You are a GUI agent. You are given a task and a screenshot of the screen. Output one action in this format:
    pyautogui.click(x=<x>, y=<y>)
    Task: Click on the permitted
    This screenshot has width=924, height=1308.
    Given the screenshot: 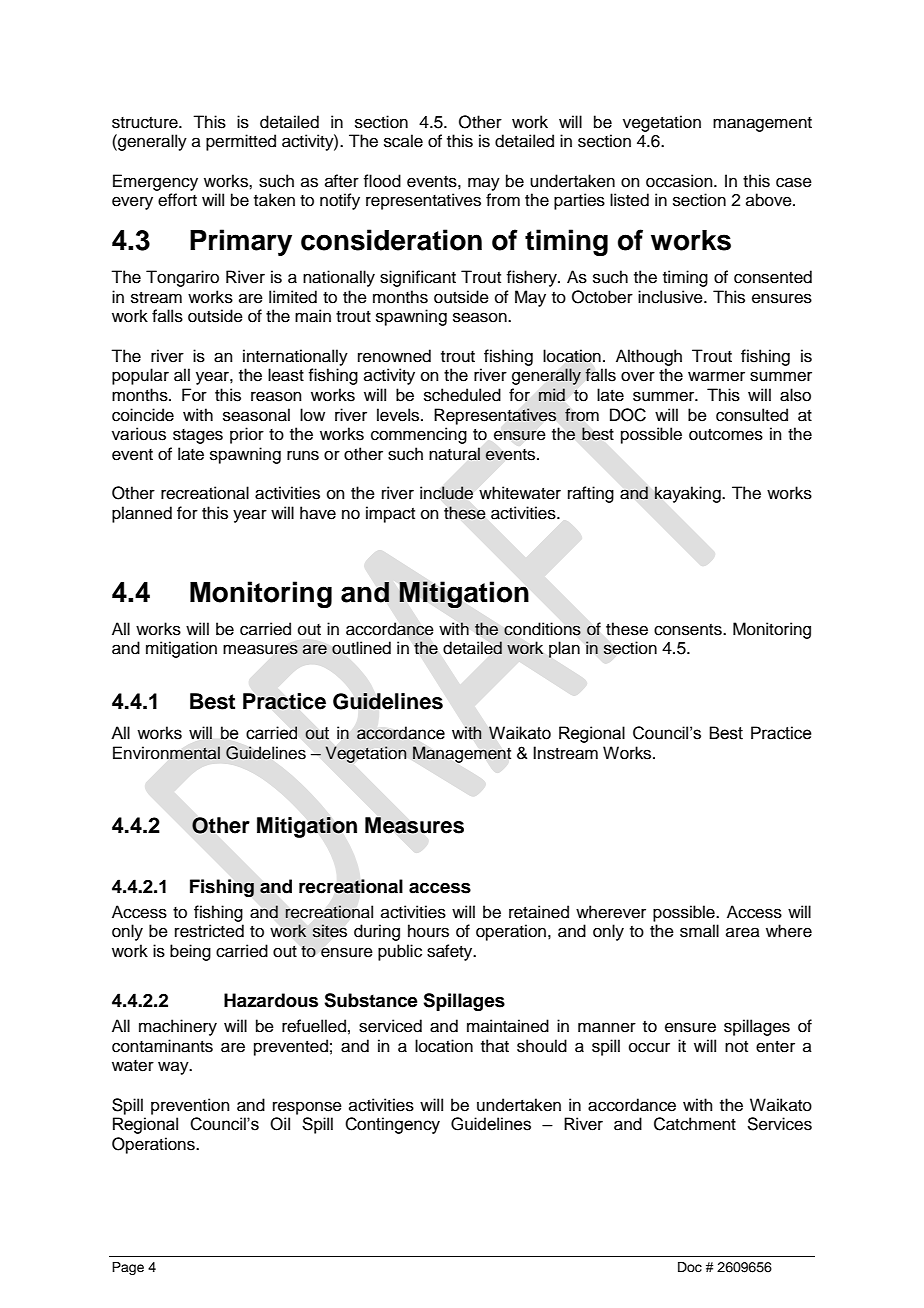 What is the action you would take?
    pyautogui.click(x=241, y=142)
